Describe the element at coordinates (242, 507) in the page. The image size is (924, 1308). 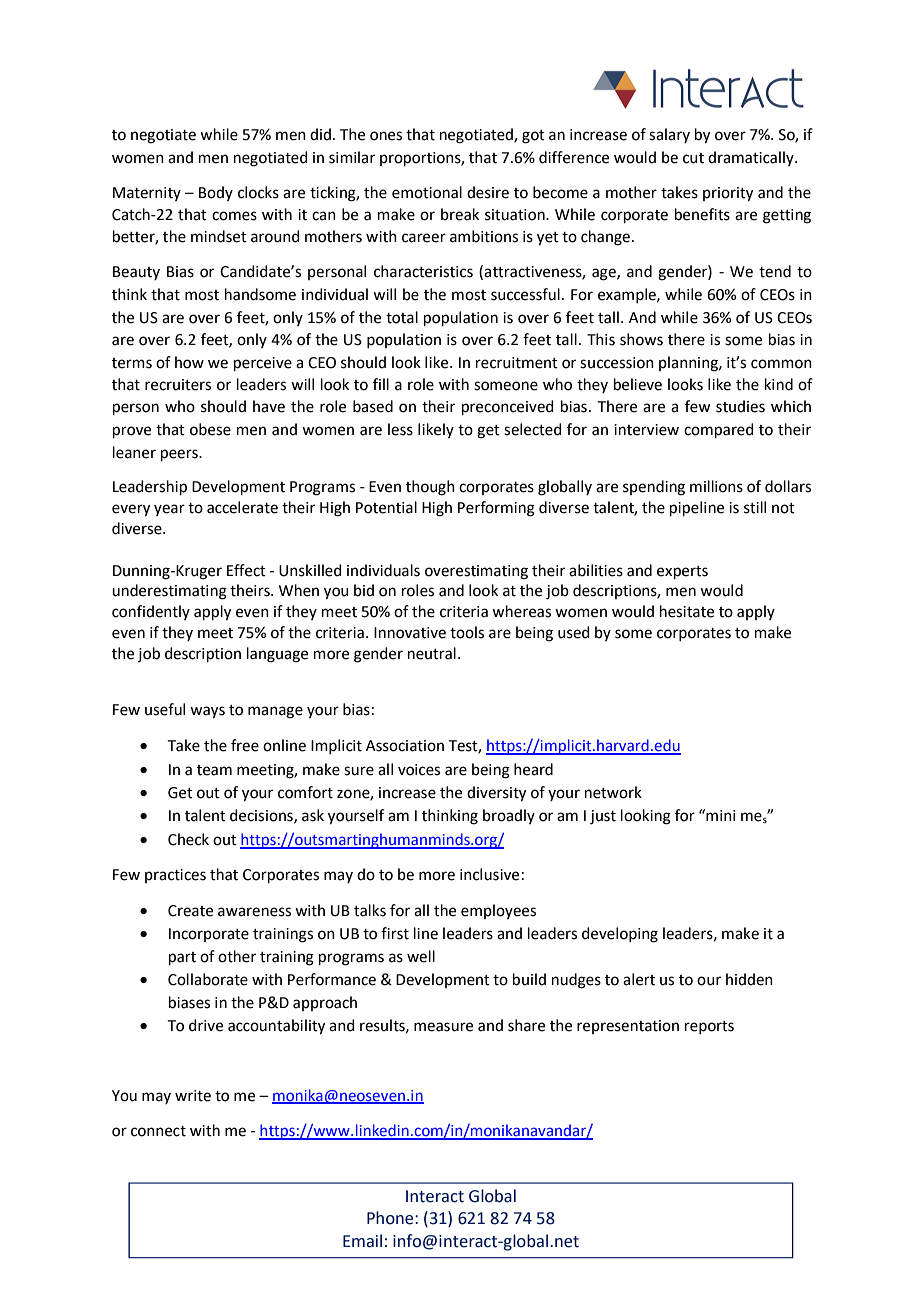
I see `accelerate` at that location.
